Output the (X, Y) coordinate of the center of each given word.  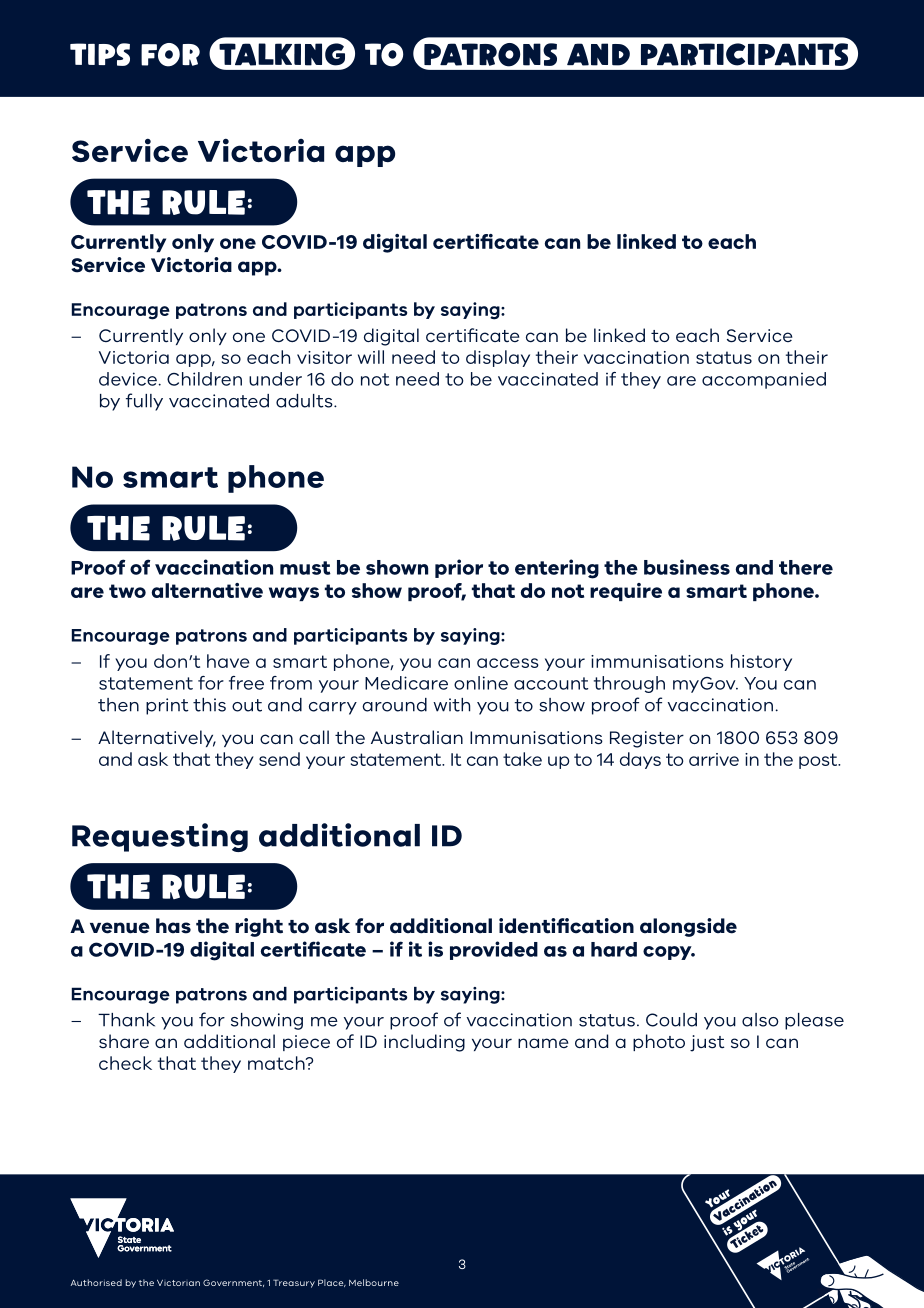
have (228, 661)
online (481, 683)
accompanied (764, 380)
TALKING (281, 55)
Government (233, 1283)
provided (494, 950)
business (687, 567)
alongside (688, 927)
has (173, 926)
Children (204, 379)
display (498, 358)
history (761, 662)
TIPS (100, 54)
